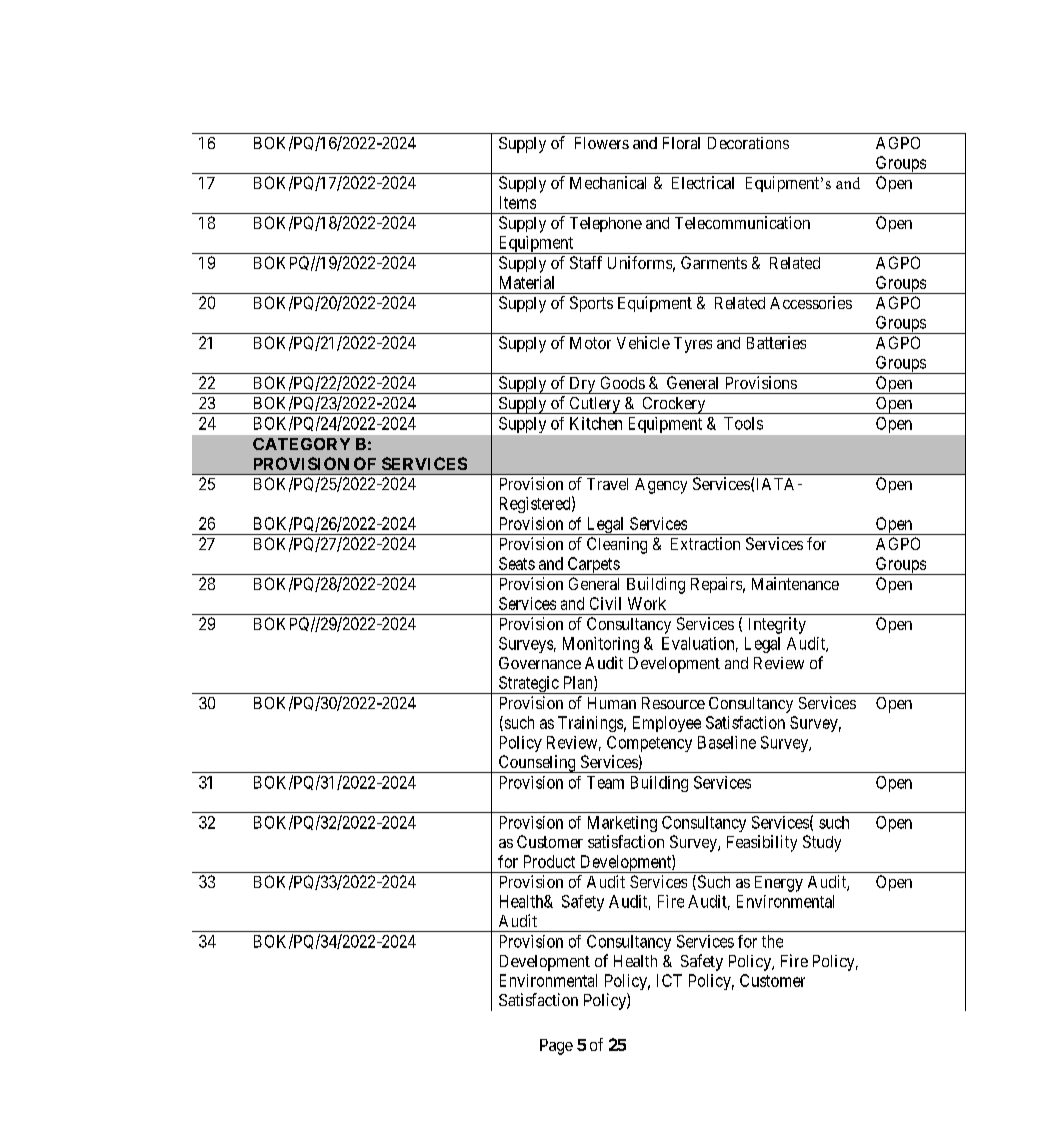 The width and height of the screenshot is (1064, 1126). I want to click on Page, so click(556, 1047).
